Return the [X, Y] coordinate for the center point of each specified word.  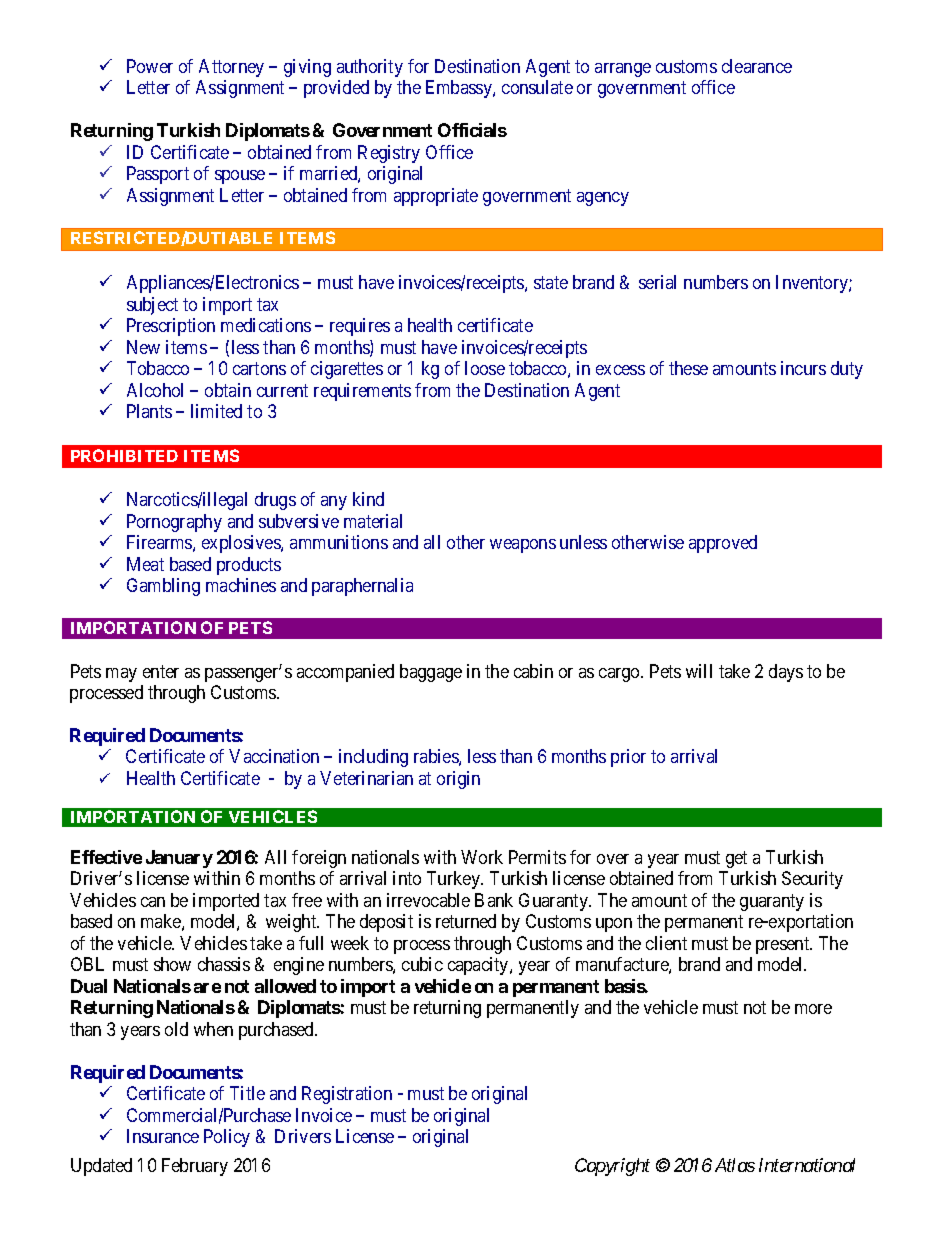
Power [150, 66]
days [786, 673]
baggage [431, 673]
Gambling [163, 587]
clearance [757, 66]
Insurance [163, 1136]
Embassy [460, 89]
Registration [347, 1095]
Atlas [735, 1165]
